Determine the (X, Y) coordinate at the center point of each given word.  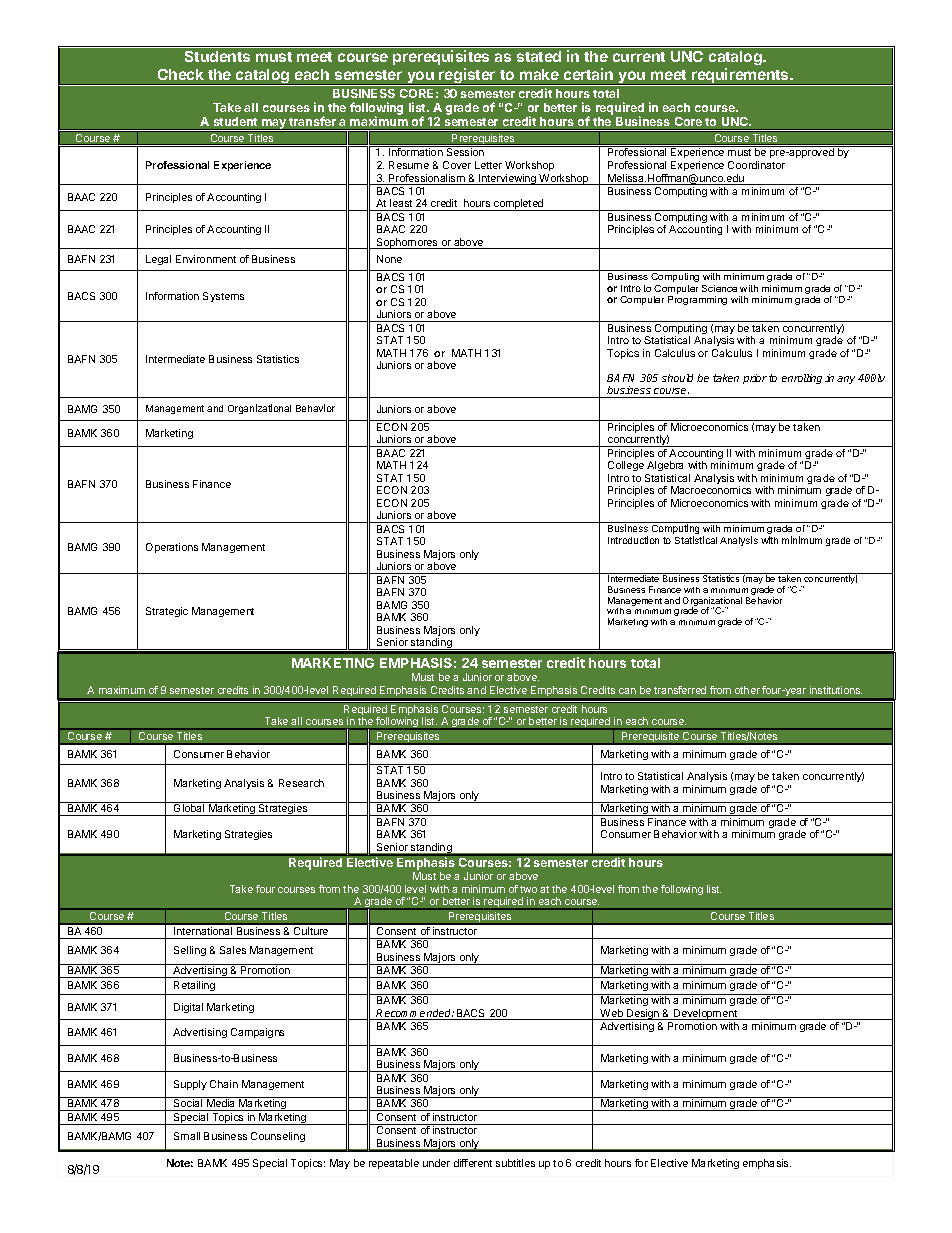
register (468, 77)
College (626, 468)
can (627, 691)
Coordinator (756, 165)
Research (301, 783)
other (747, 690)
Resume (409, 165)
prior (755, 379)
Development (705, 1014)
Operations (172, 548)
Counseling (278, 1137)
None (389, 259)
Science (719, 288)
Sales (233, 950)
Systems (223, 297)
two (528, 889)
